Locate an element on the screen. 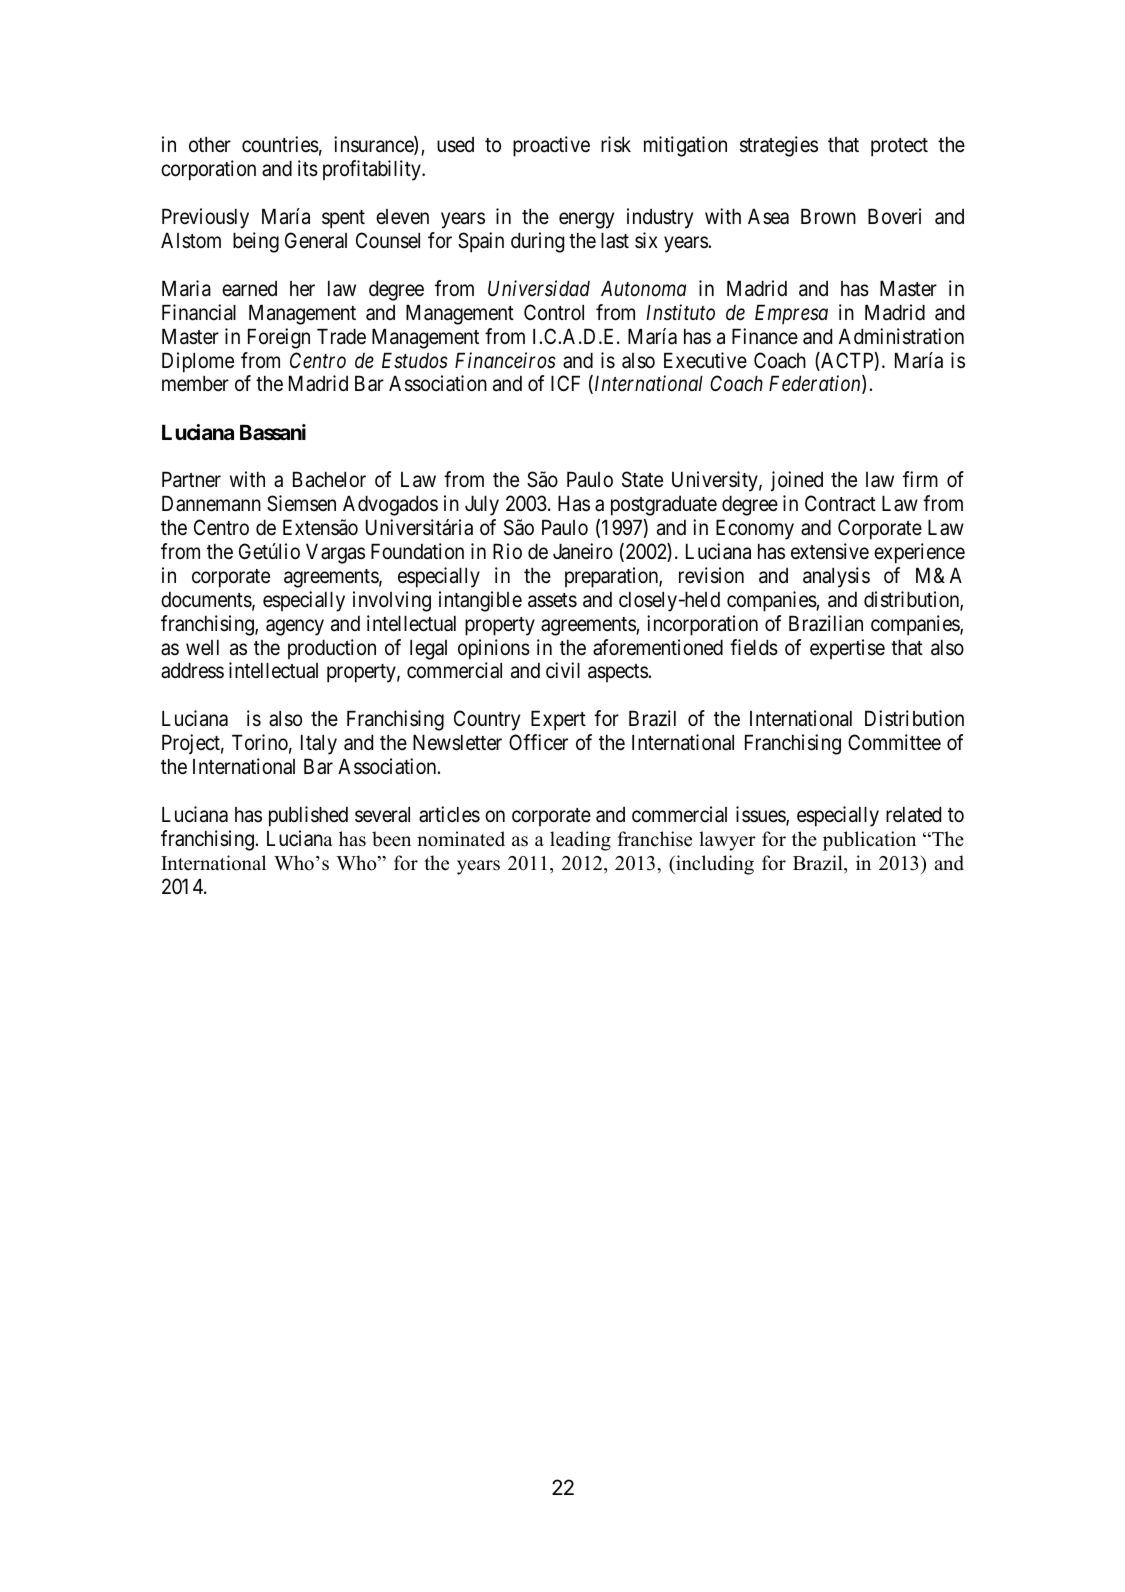 The height and width of the screenshot is (1592, 1125). published is located at coordinates (308, 816).
